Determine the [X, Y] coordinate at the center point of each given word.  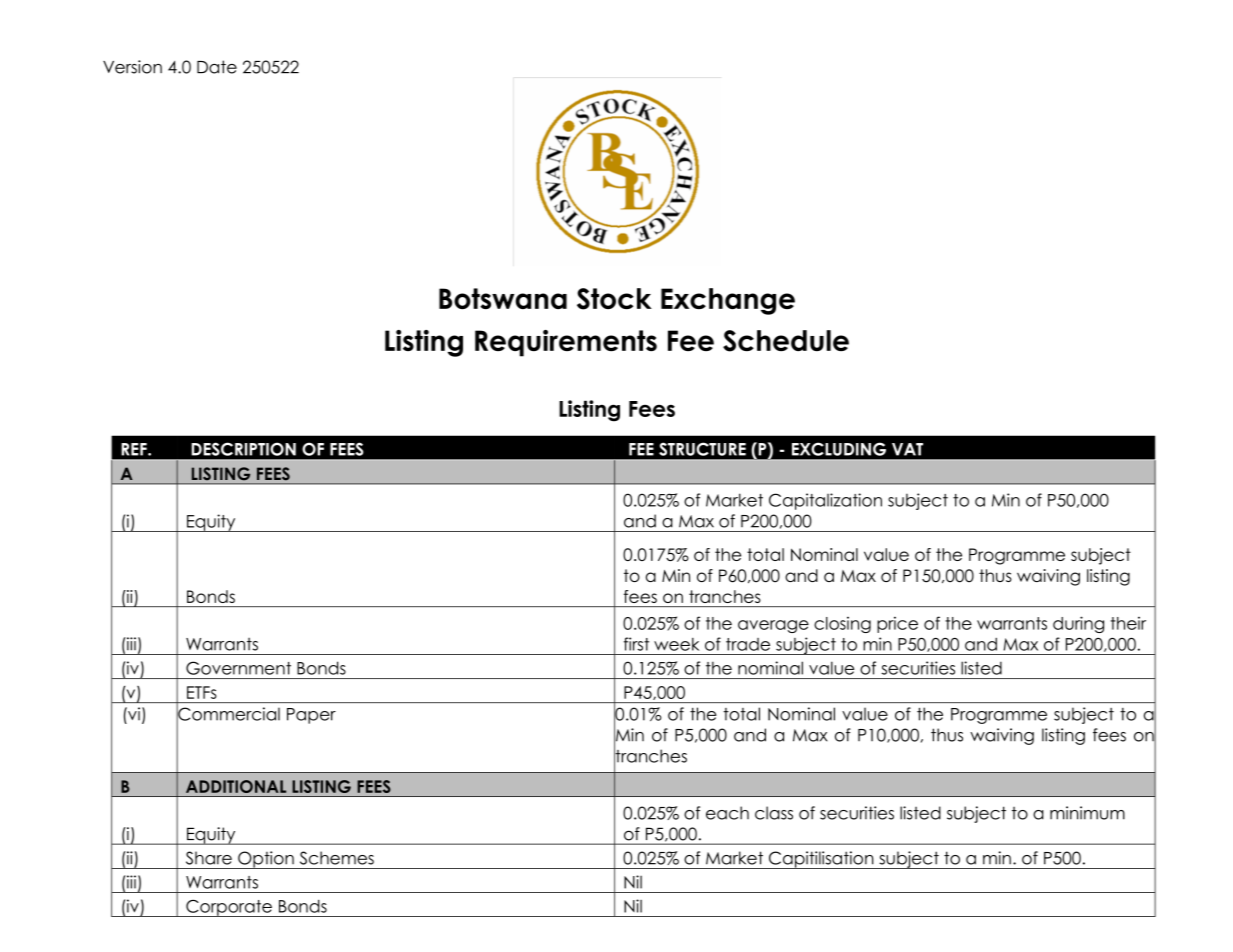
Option [266, 860]
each [727, 813]
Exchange [728, 301]
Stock [614, 299]
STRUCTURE [702, 449]
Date [217, 67]
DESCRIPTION [243, 449]
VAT [907, 449]
